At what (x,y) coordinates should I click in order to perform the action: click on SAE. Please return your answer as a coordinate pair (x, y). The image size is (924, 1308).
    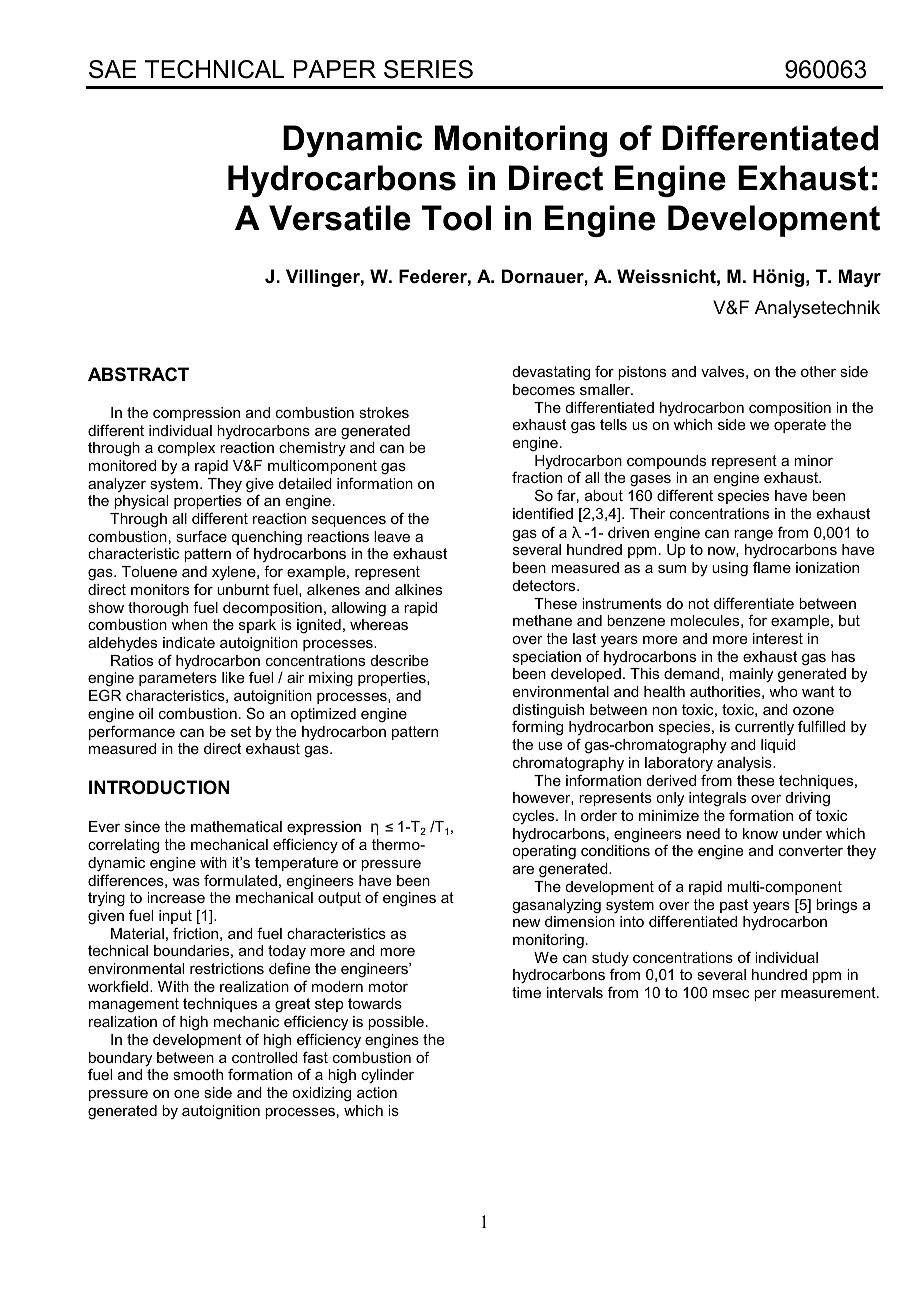
    Looking at the image, I should click on (113, 69).
